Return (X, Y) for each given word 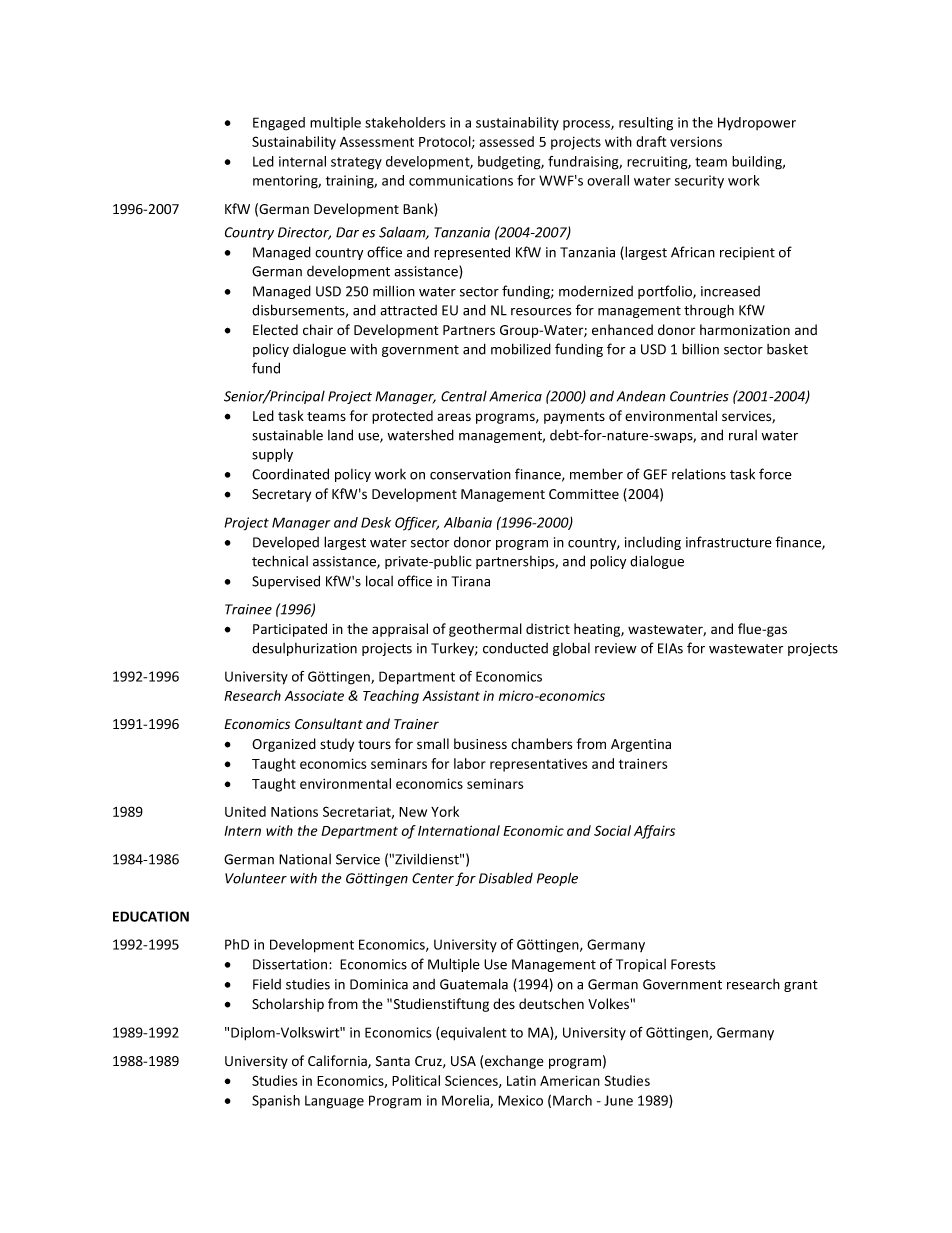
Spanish (276, 1101)
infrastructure (729, 542)
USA (463, 1061)
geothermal (485, 630)
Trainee (248, 609)
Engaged (279, 124)
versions (696, 141)
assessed (506, 141)
